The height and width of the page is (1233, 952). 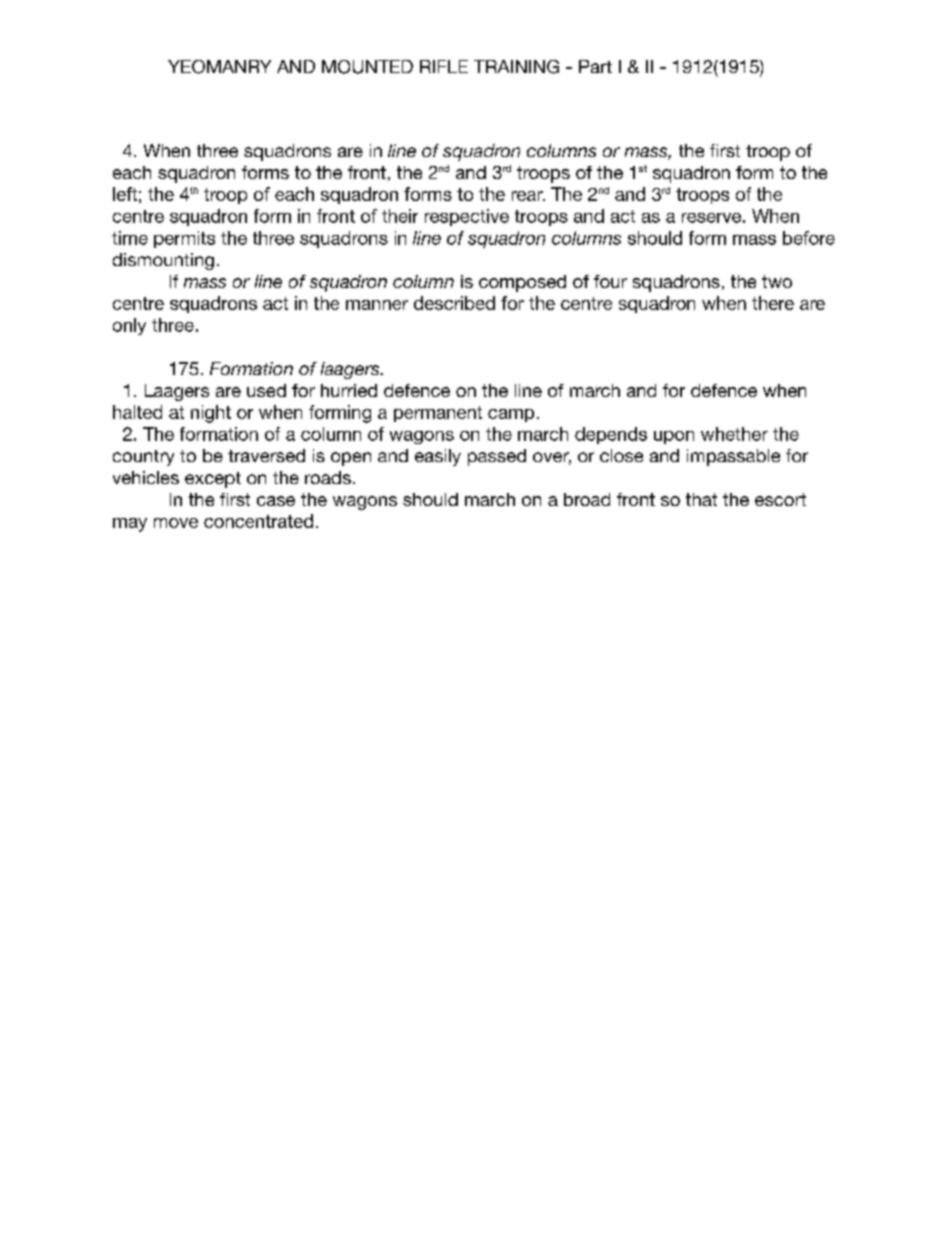 What do you see at coordinates (125, 194) in the page?
I see `left` at bounding box center [125, 194].
